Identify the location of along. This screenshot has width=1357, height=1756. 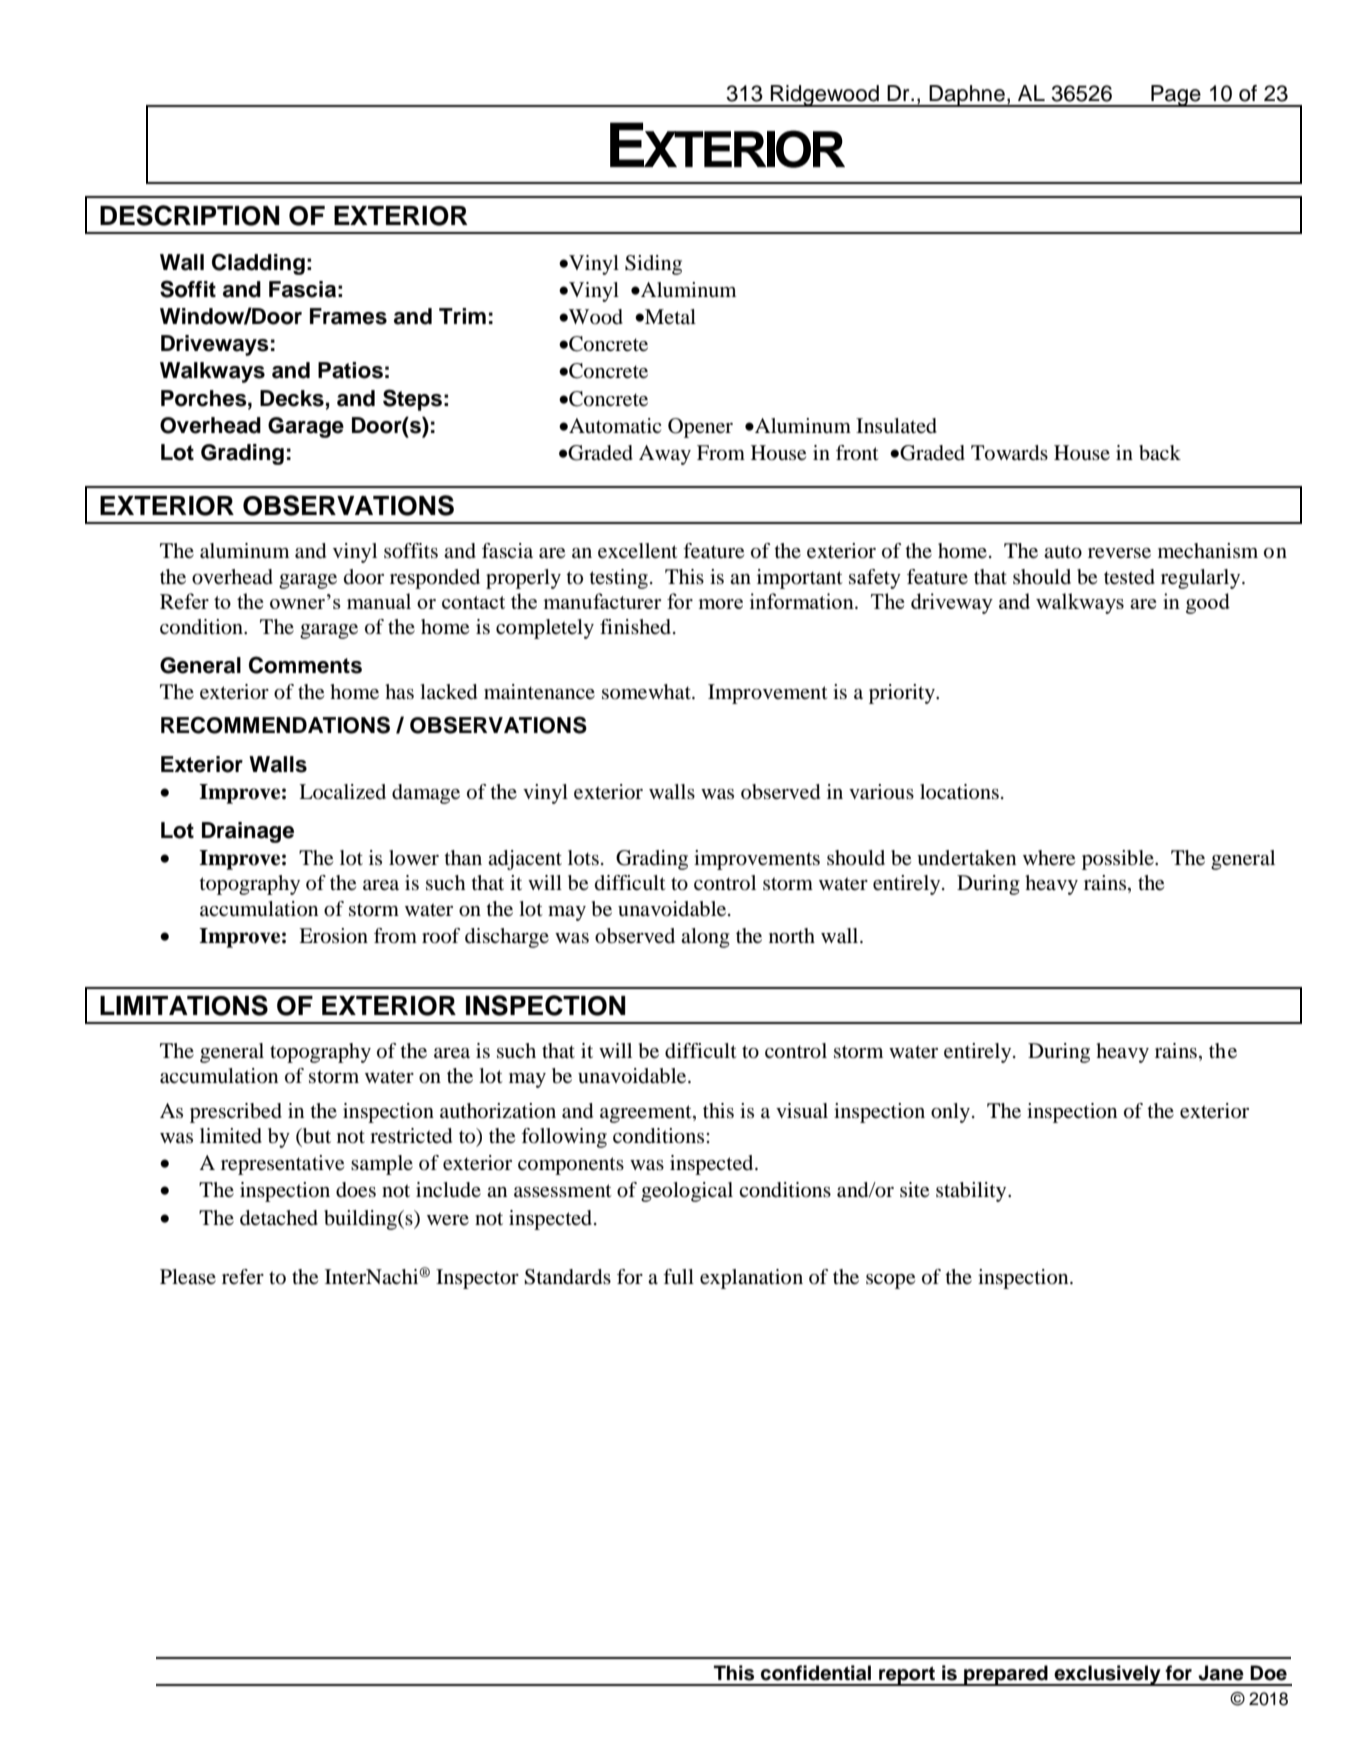
(705, 938).
